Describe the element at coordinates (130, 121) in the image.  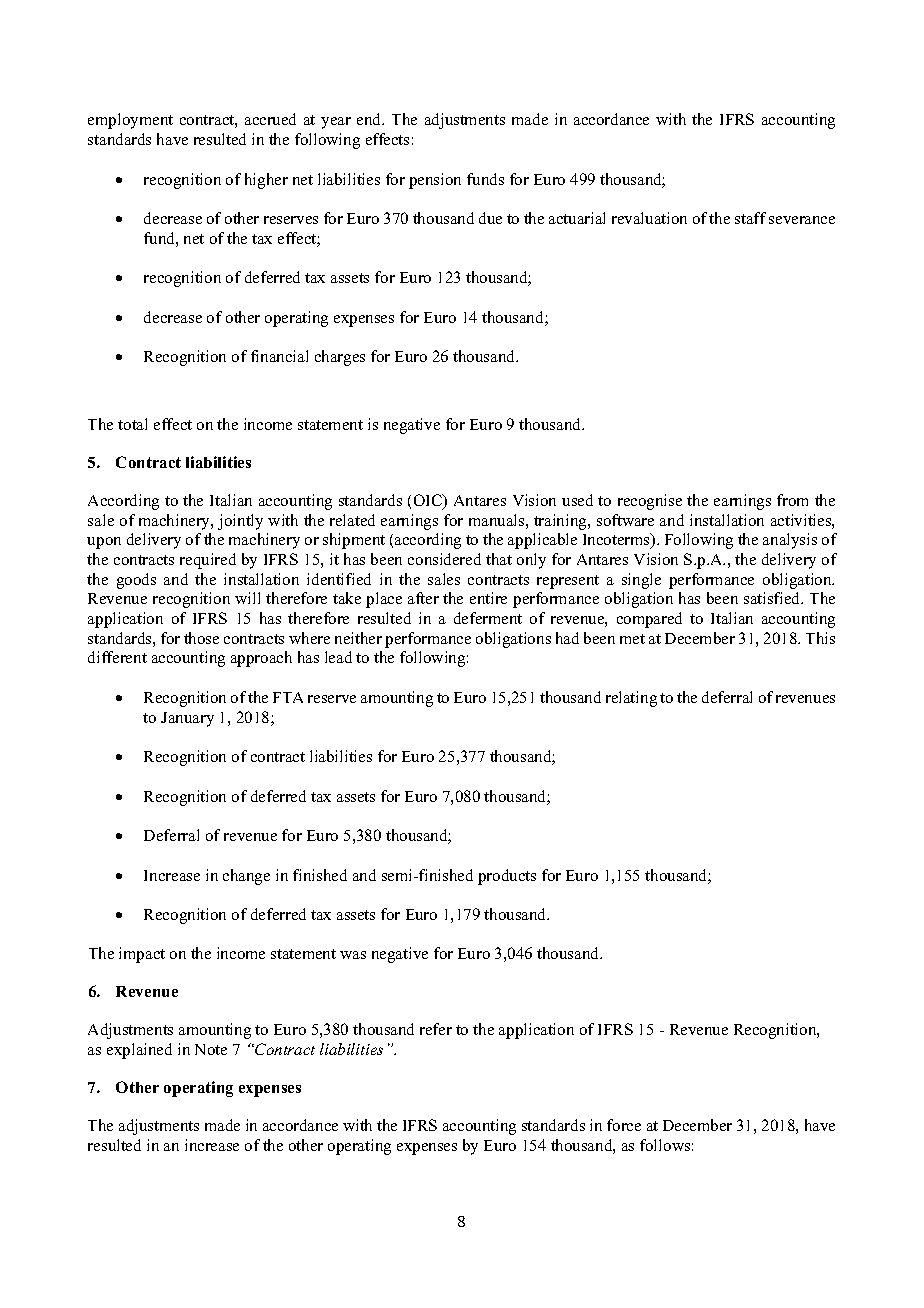
I see `employment` at that location.
